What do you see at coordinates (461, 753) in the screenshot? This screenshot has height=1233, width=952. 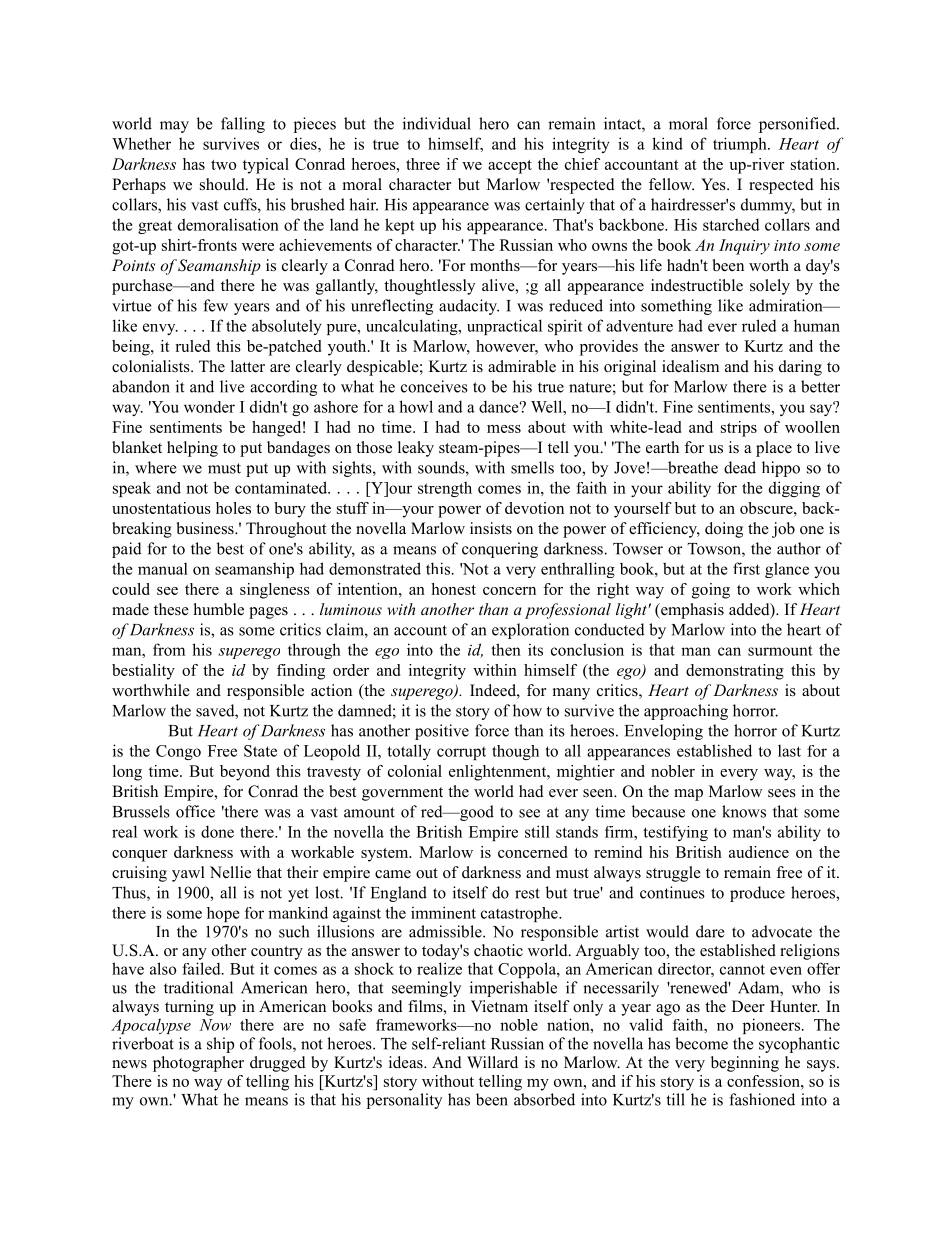 I see `corrupt` at bounding box center [461, 753].
